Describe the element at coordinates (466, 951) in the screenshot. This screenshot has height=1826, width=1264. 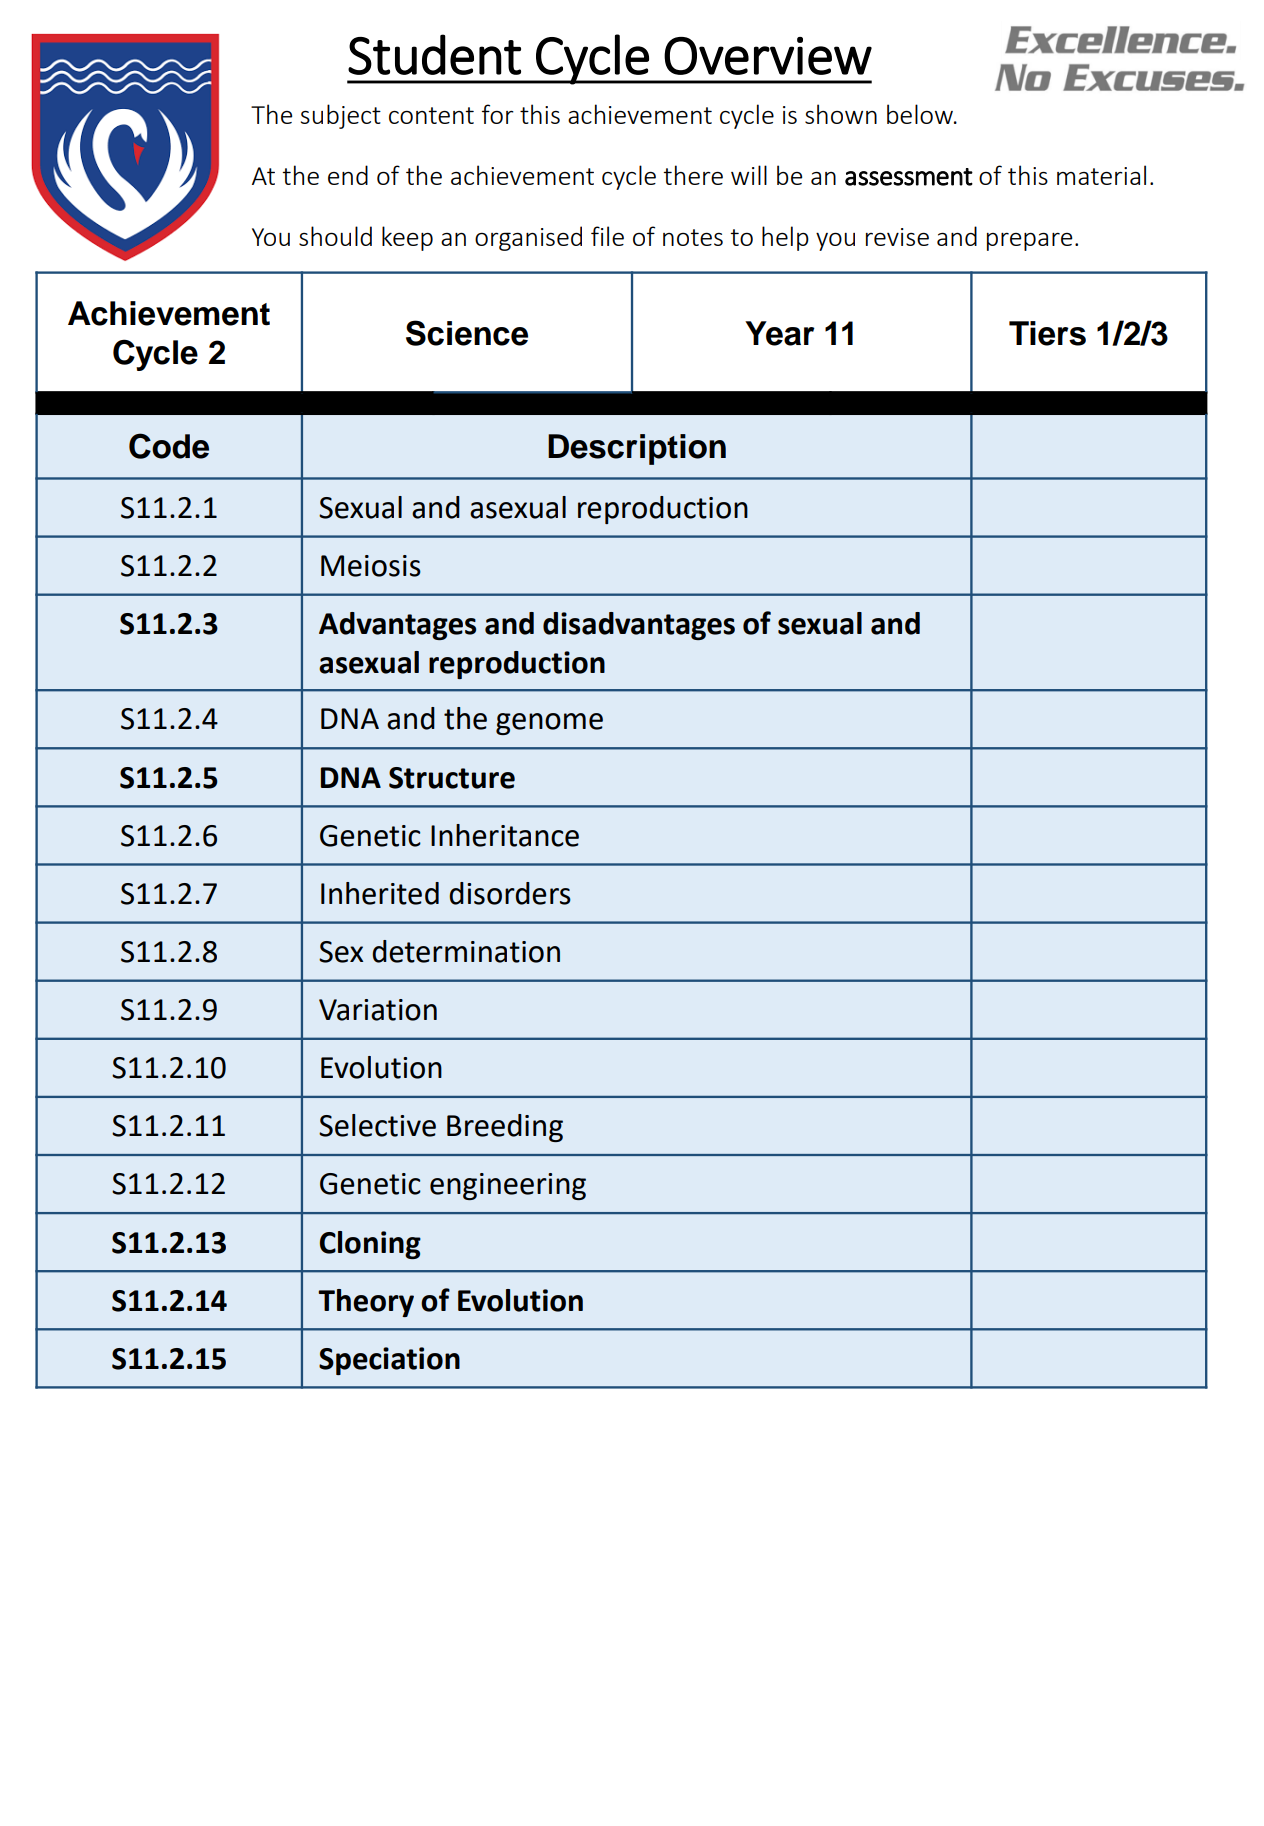
I see `determination` at that location.
